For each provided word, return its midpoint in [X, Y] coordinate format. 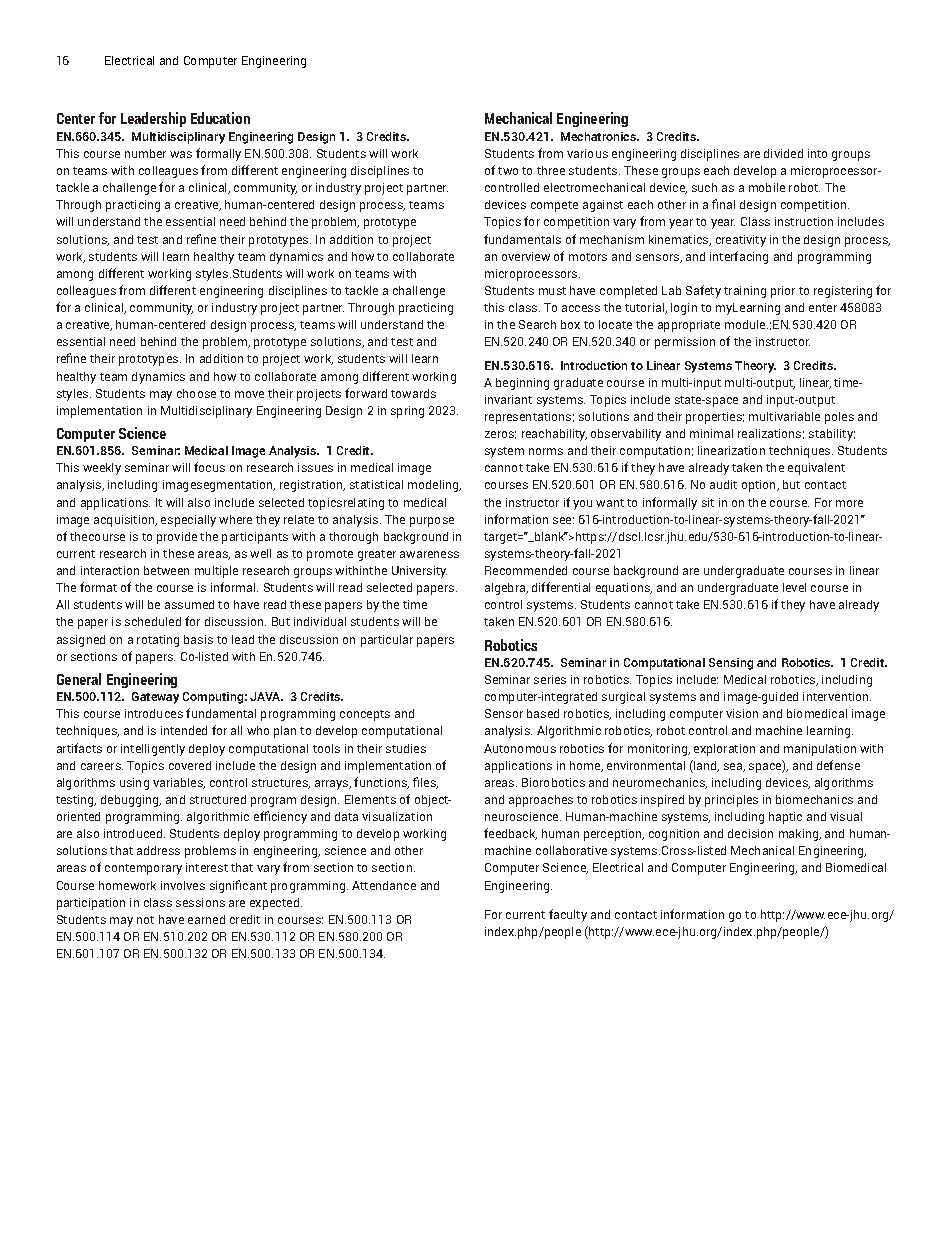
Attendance [384, 885]
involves [183, 885]
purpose [432, 522]
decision [750, 833]
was [181, 154]
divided [783, 153]
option [760, 486]
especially [188, 521]
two [508, 171]
